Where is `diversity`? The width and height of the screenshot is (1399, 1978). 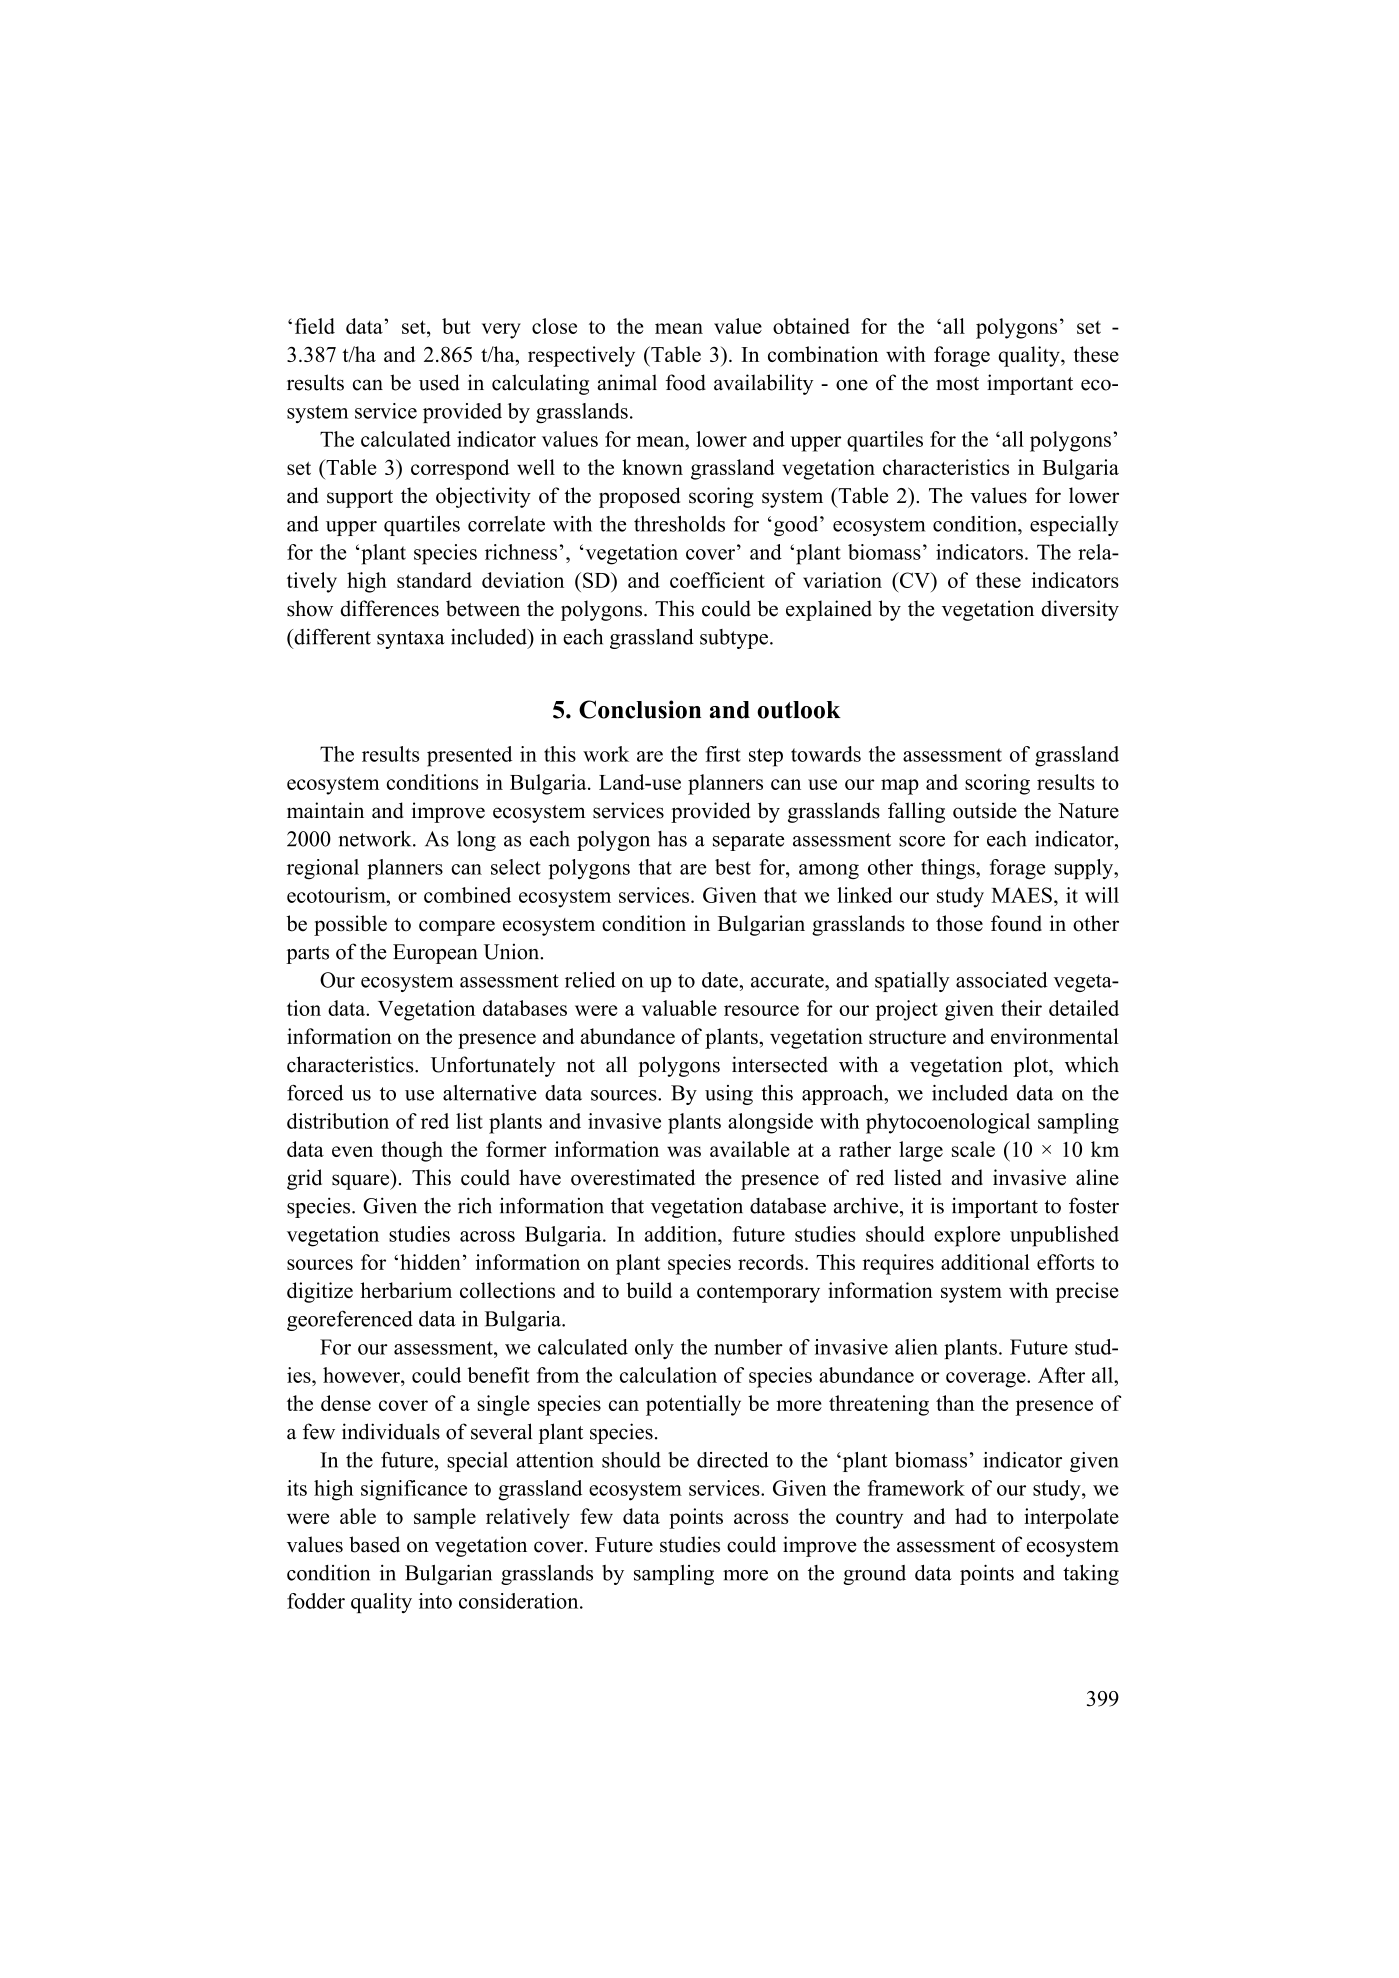 diversity is located at coordinates (1080, 610).
